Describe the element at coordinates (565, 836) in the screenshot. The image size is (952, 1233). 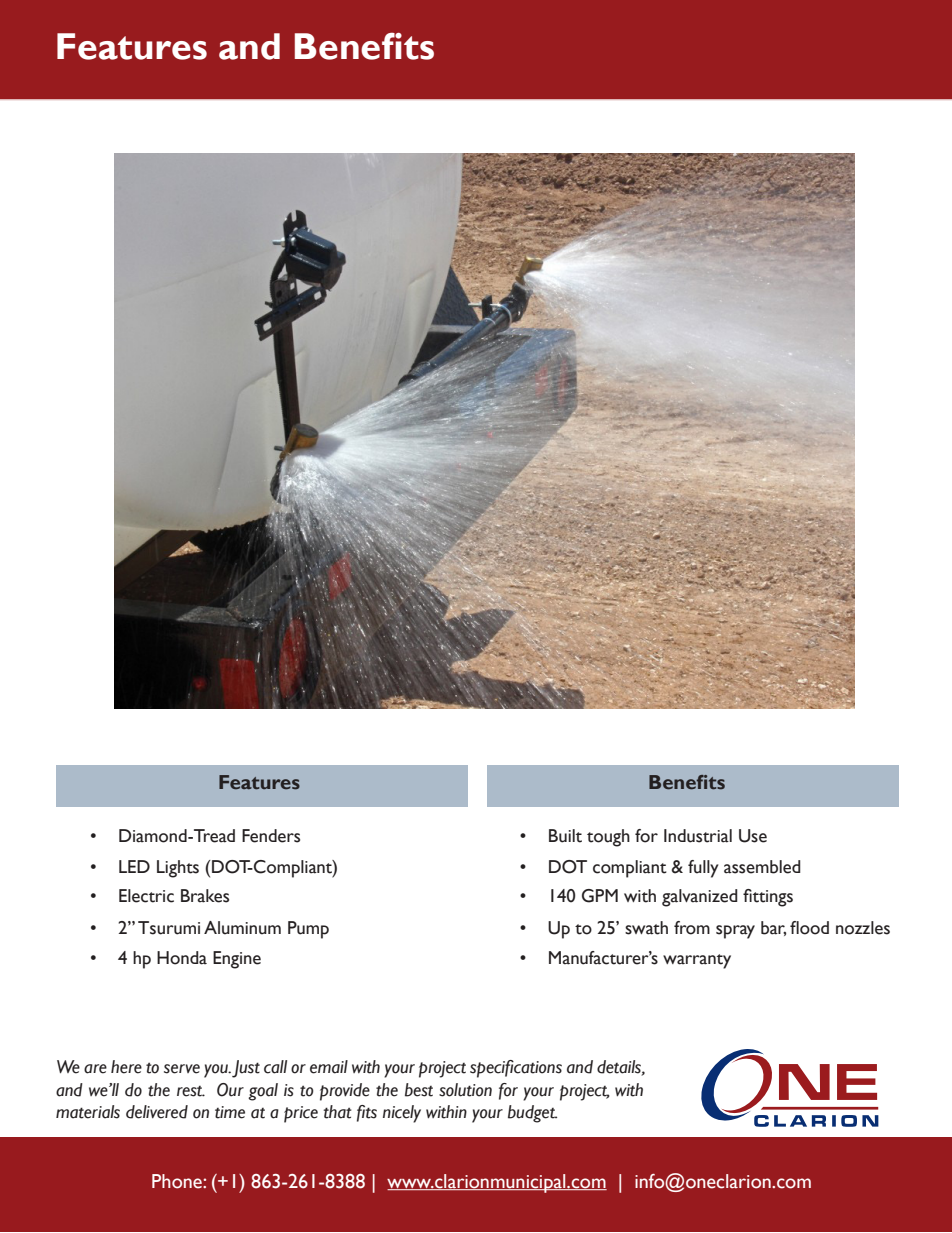
I see `Built` at that location.
